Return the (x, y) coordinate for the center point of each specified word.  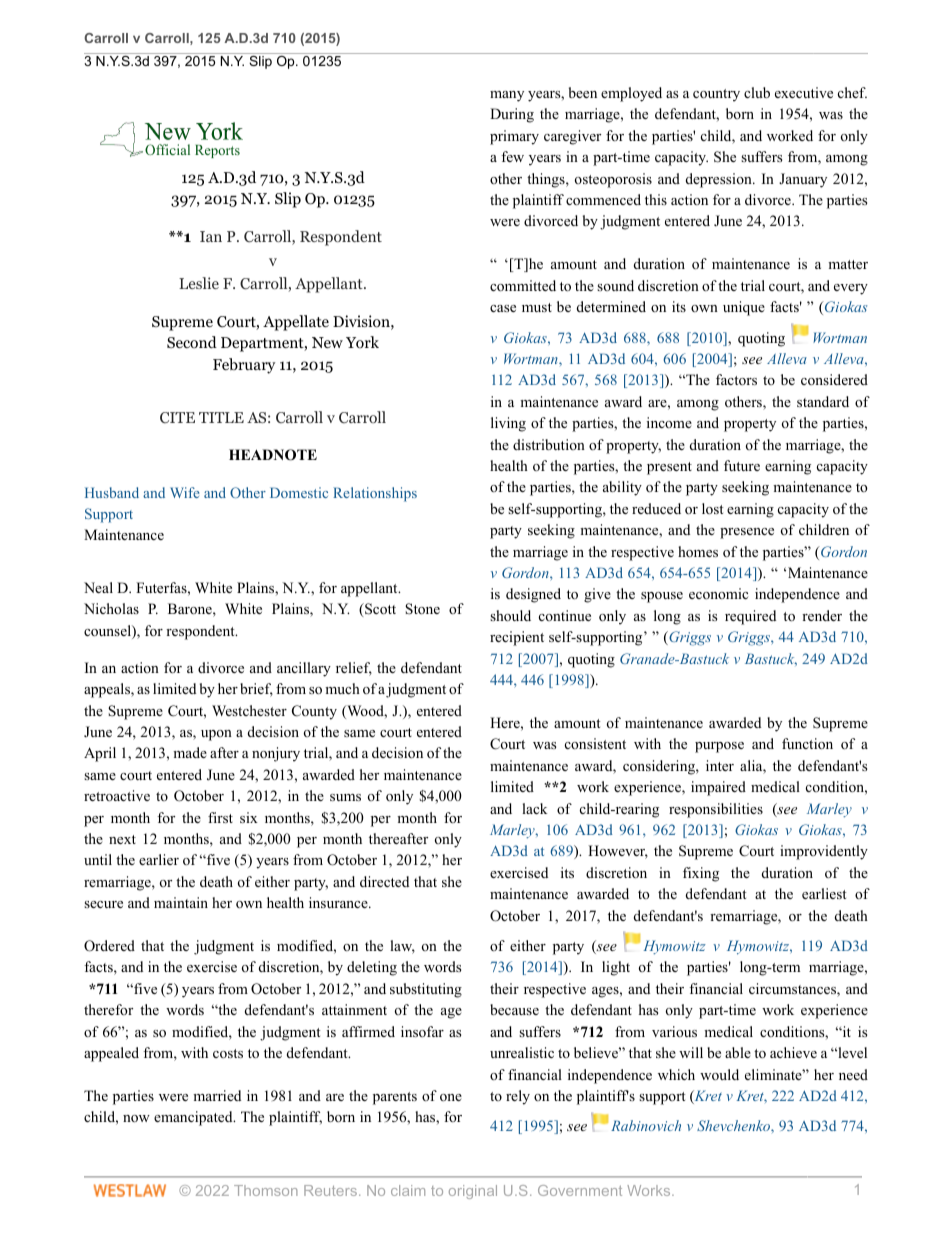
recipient (517, 638)
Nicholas (111, 608)
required (750, 617)
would (719, 1074)
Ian (211, 236)
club (757, 92)
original (473, 1192)
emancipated (194, 1118)
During (512, 115)
